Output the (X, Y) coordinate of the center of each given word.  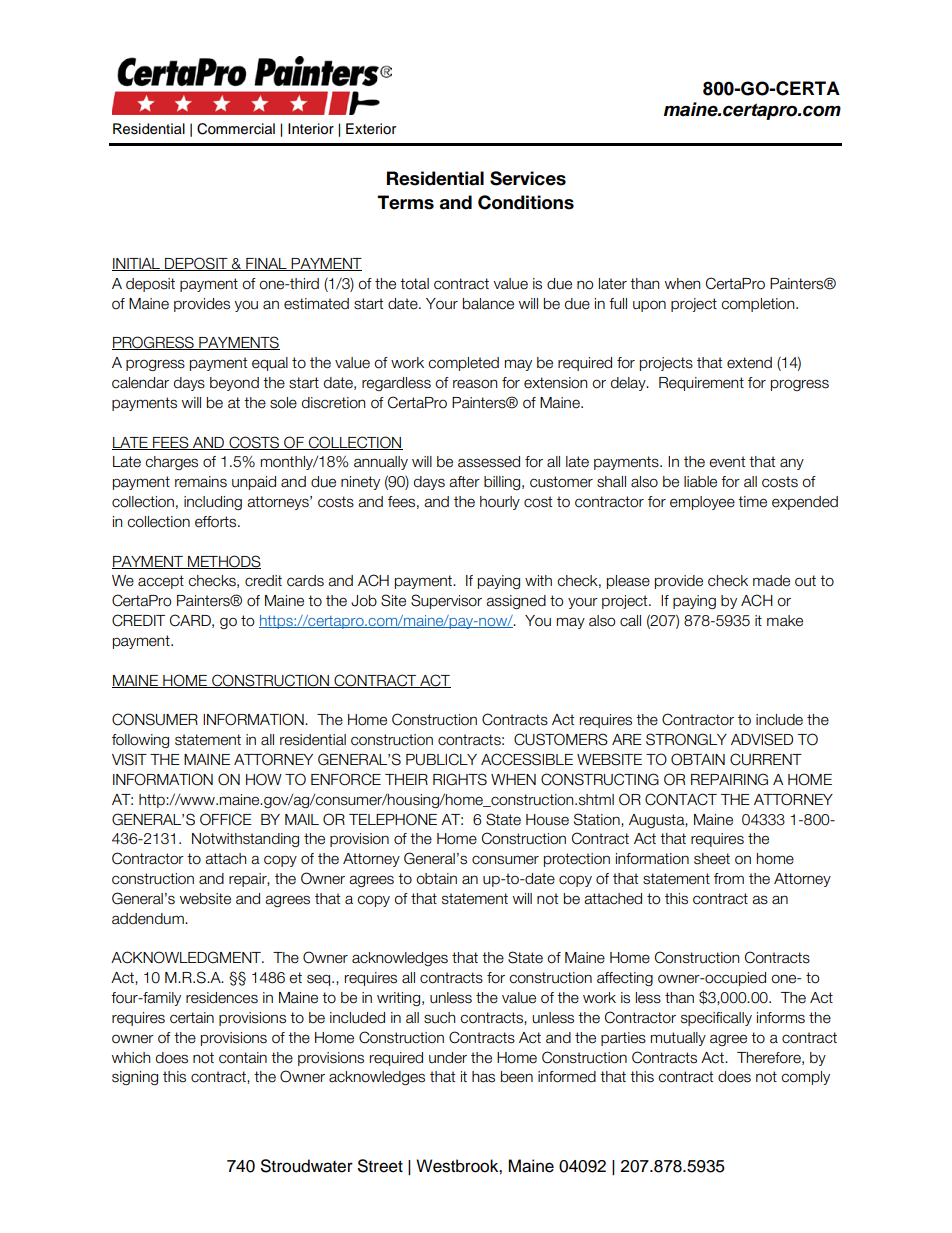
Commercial (236, 129)
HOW (264, 779)
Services (528, 178)
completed (463, 364)
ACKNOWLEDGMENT (187, 957)
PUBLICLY (441, 759)
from (729, 879)
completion (759, 305)
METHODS (223, 562)
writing (400, 999)
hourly (500, 503)
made (771, 581)
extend (749, 363)
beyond (234, 384)
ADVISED (762, 739)
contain (243, 1058)
